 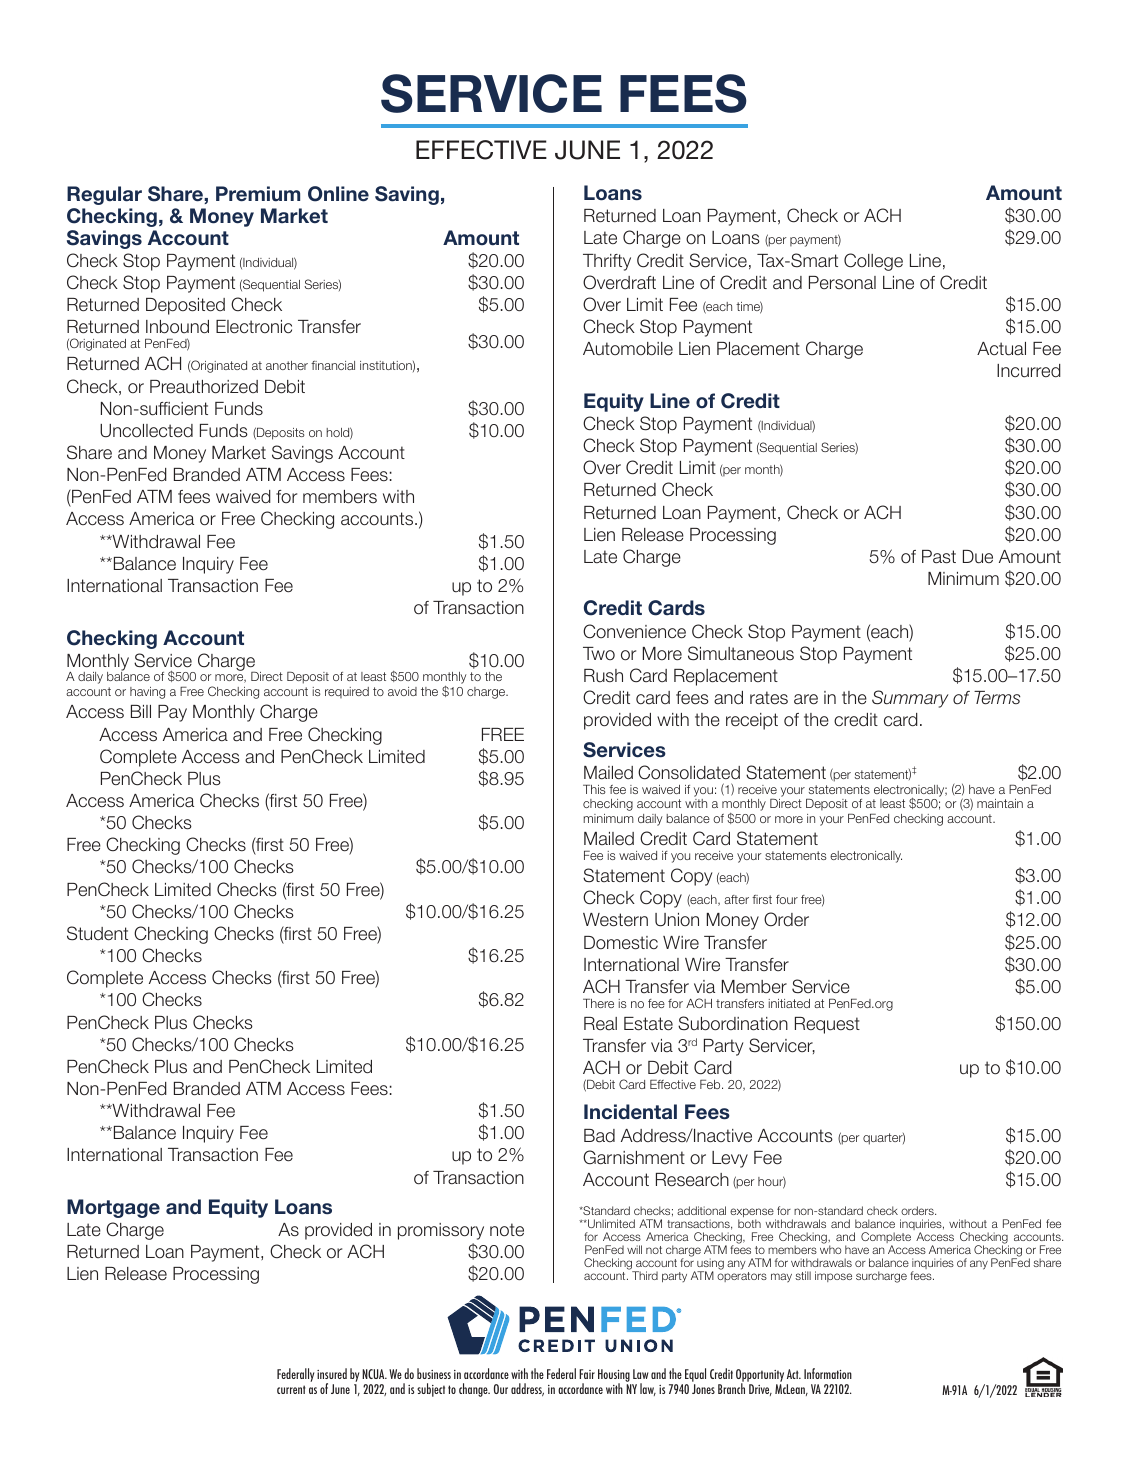 I want to click on Thrifty, so click(x=607, y=262).
